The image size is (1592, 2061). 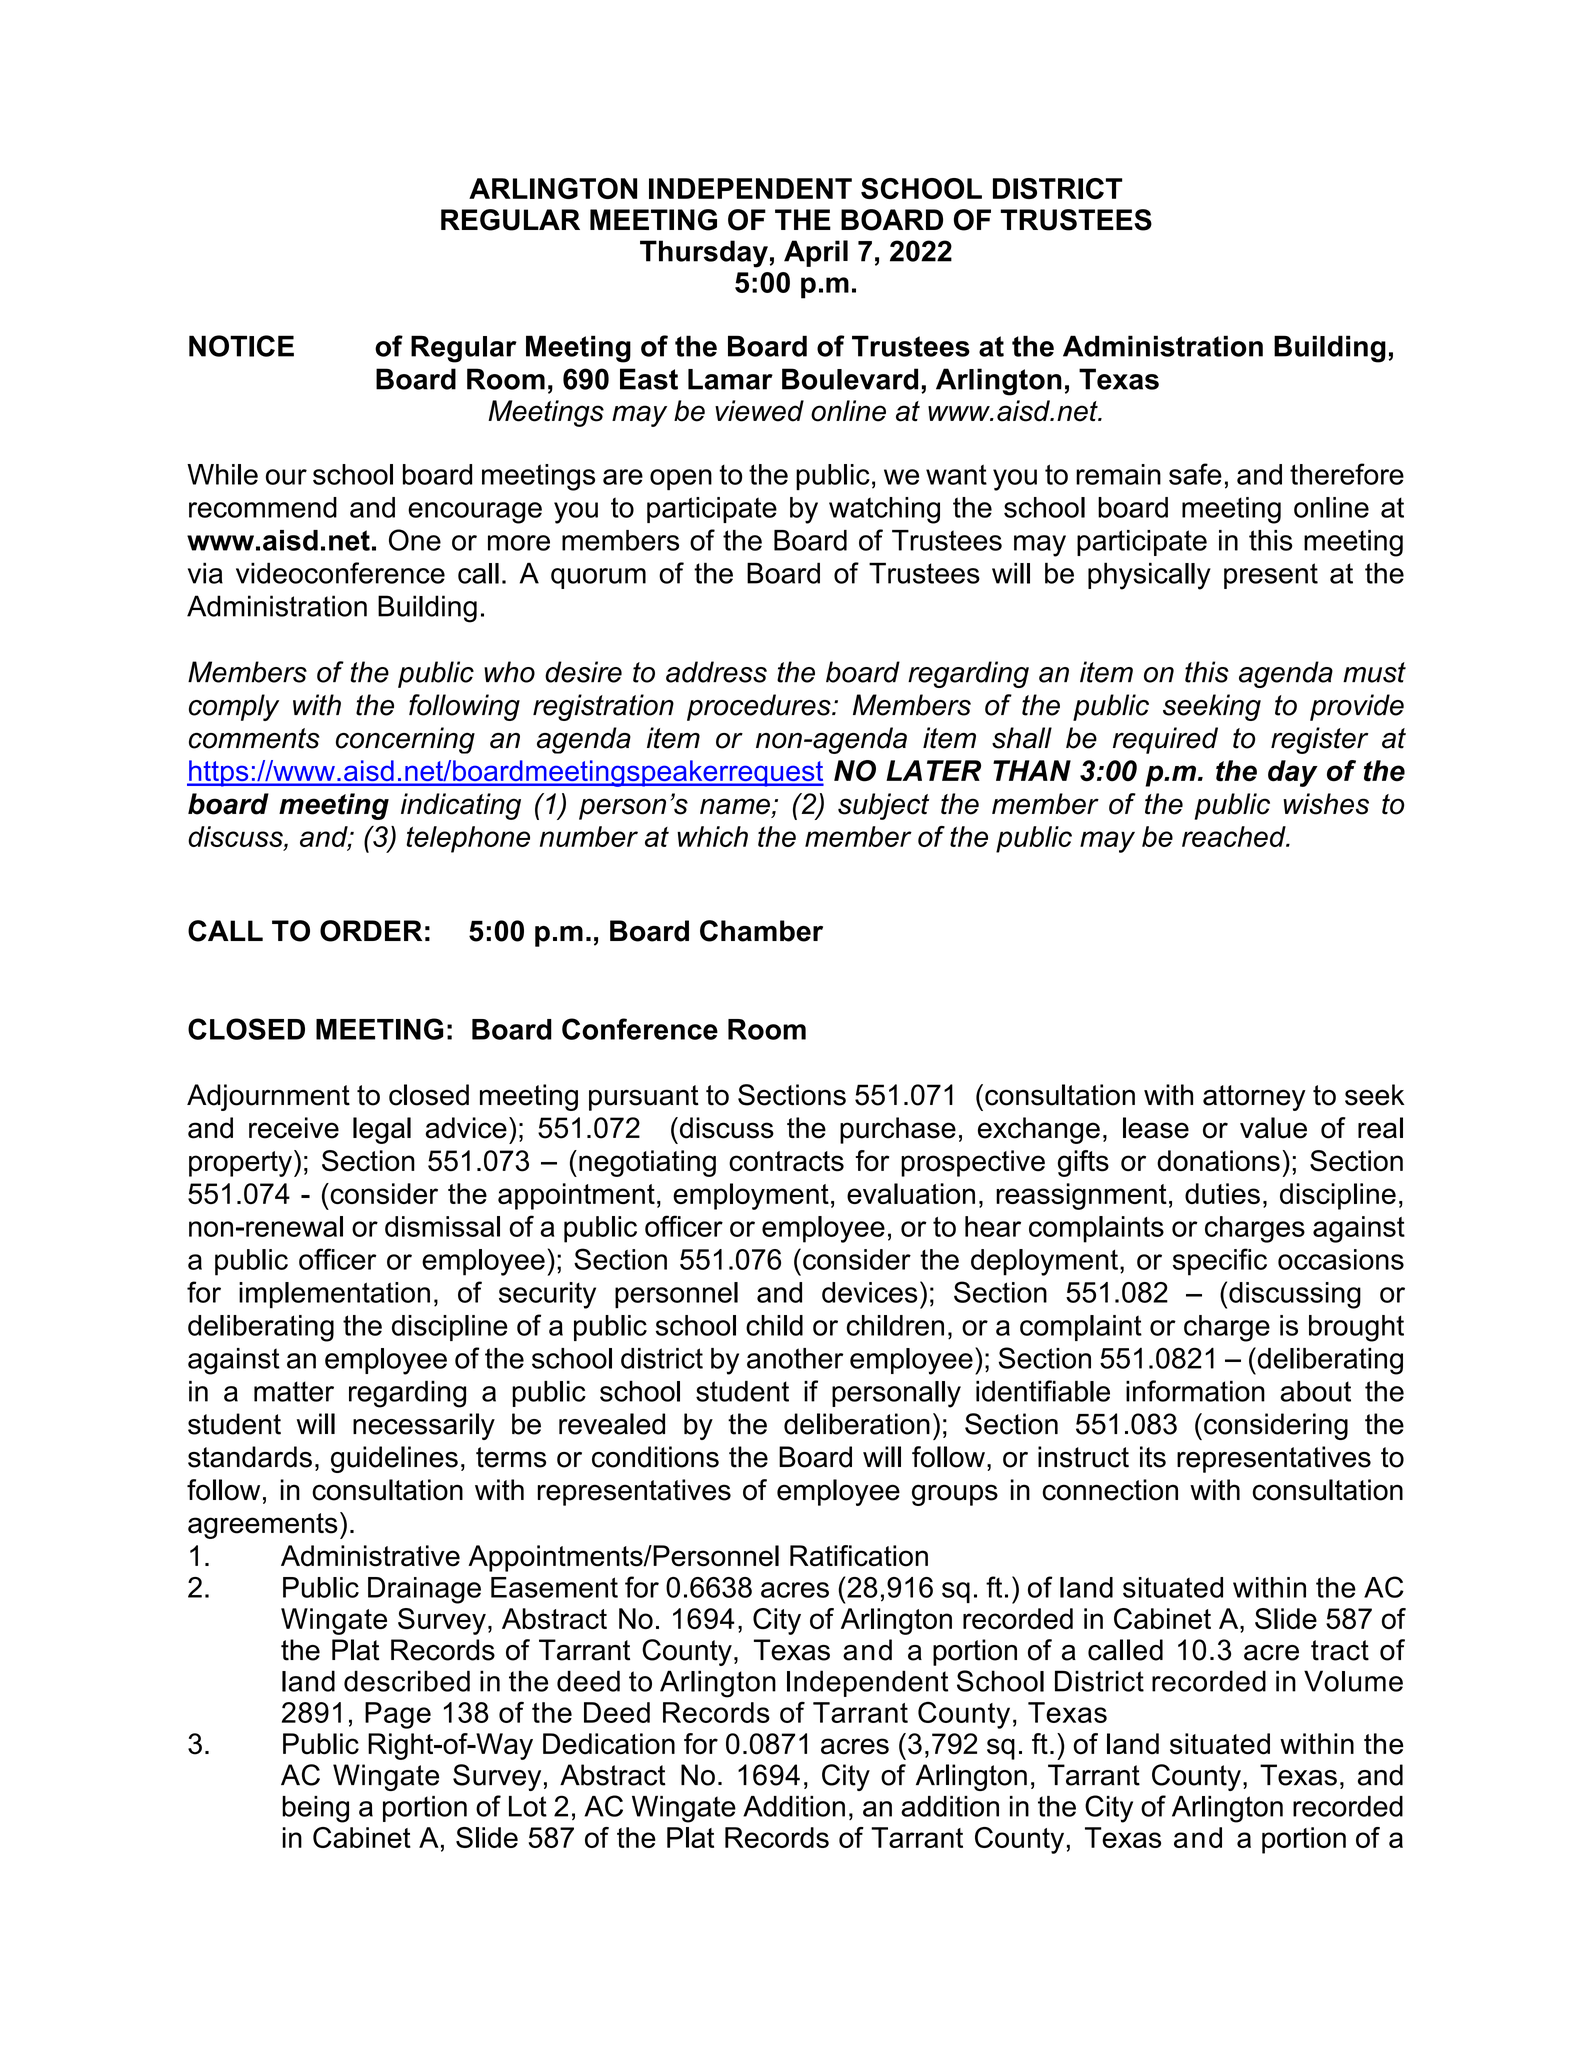 I want to click on Chamber, so click(x=761, y=931).
